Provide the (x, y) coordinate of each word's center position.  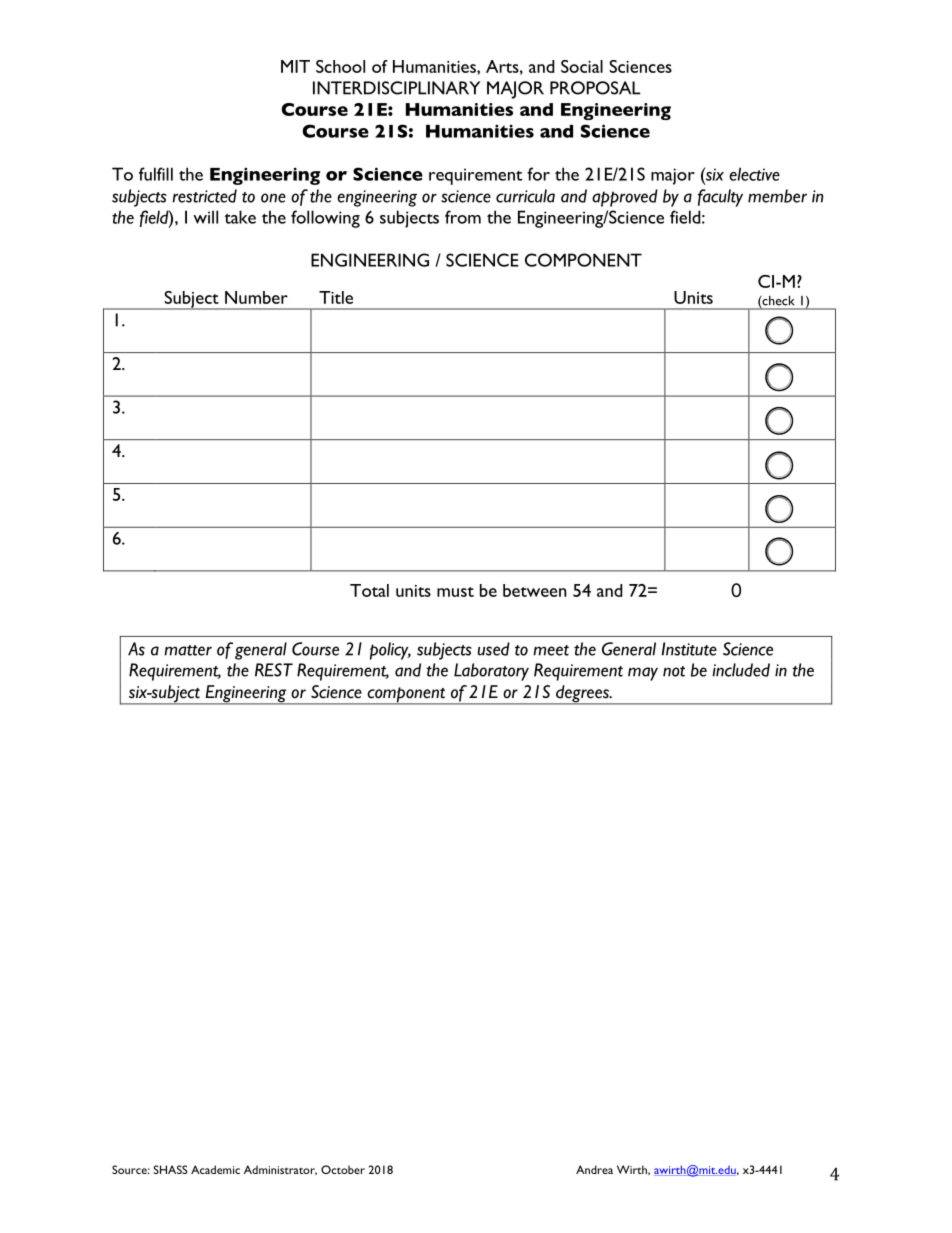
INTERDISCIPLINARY (396, 88)
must (455, 592)
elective (754, 174)
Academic (215, 1169)
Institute (689, 649)
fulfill (156, 174)
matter (188, 650)
